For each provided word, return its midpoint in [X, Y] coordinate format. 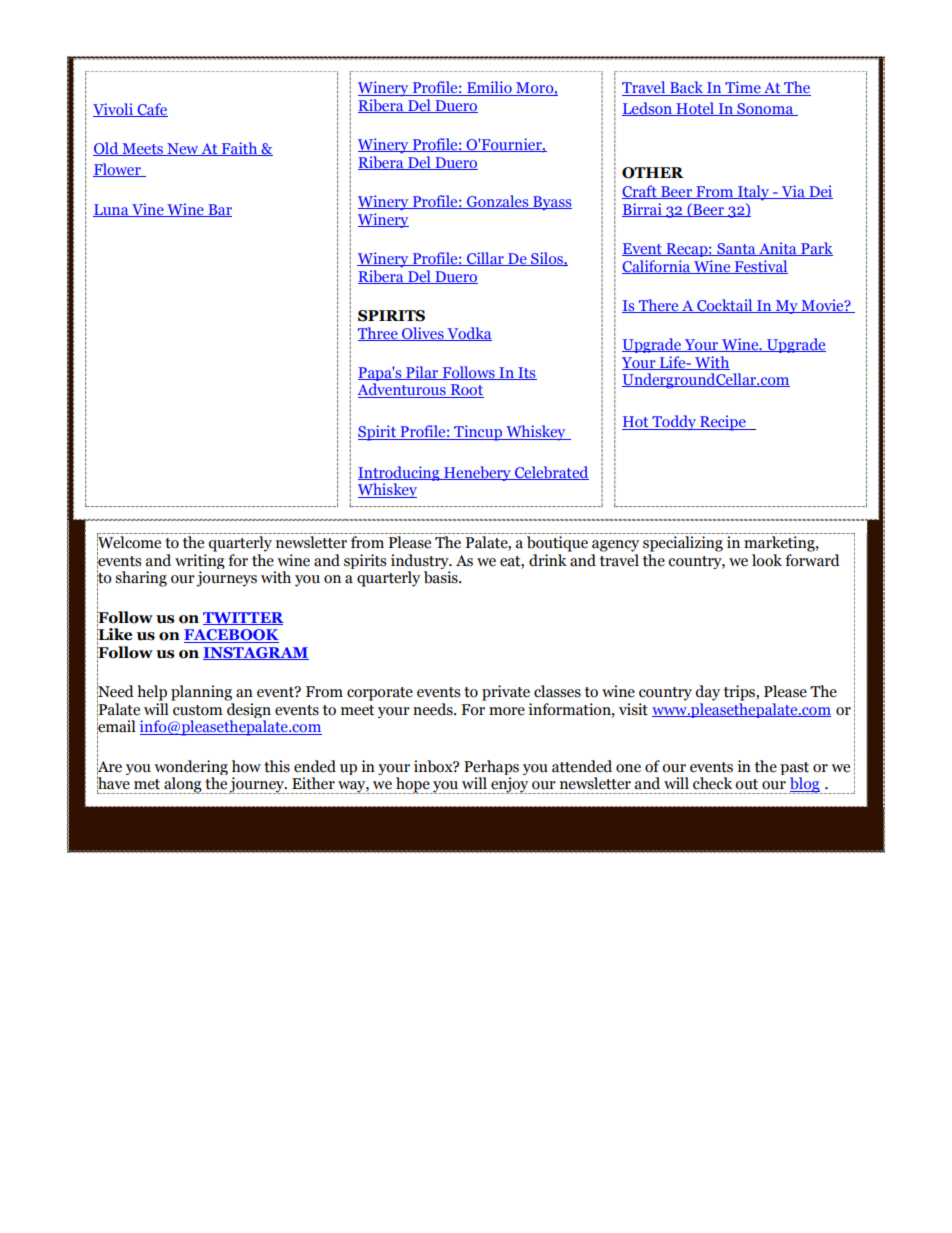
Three [379, 334]
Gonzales [498, 202]
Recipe [723, 423]
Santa [736, 249]
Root [466, 391]
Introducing [400, 473]
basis [442, 577]
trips [740, 693]
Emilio [489, 88]
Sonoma [765, 109]
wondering [191, 767]
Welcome [129, 542]
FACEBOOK [231, 636]
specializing [683, 544]
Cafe [151, 110]
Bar [219, 210]
